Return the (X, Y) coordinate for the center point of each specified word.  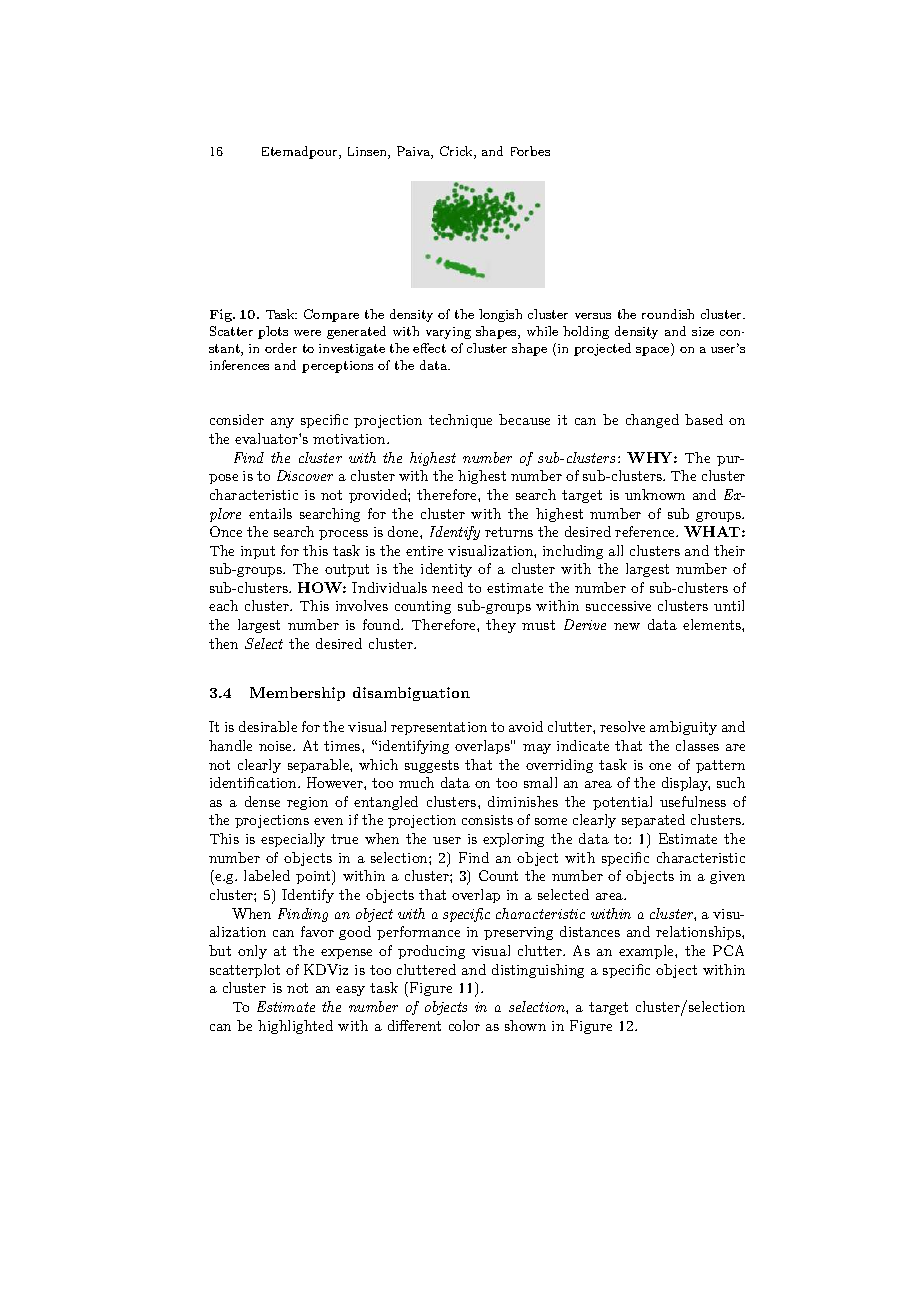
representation (439, 728)
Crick (457, 152)
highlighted (295, 1027)
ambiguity (683, 728)
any (282, 423)
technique (460, 421)
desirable (268, 726)
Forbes (530, 151)
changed (652, 421)
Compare (331, 315)
